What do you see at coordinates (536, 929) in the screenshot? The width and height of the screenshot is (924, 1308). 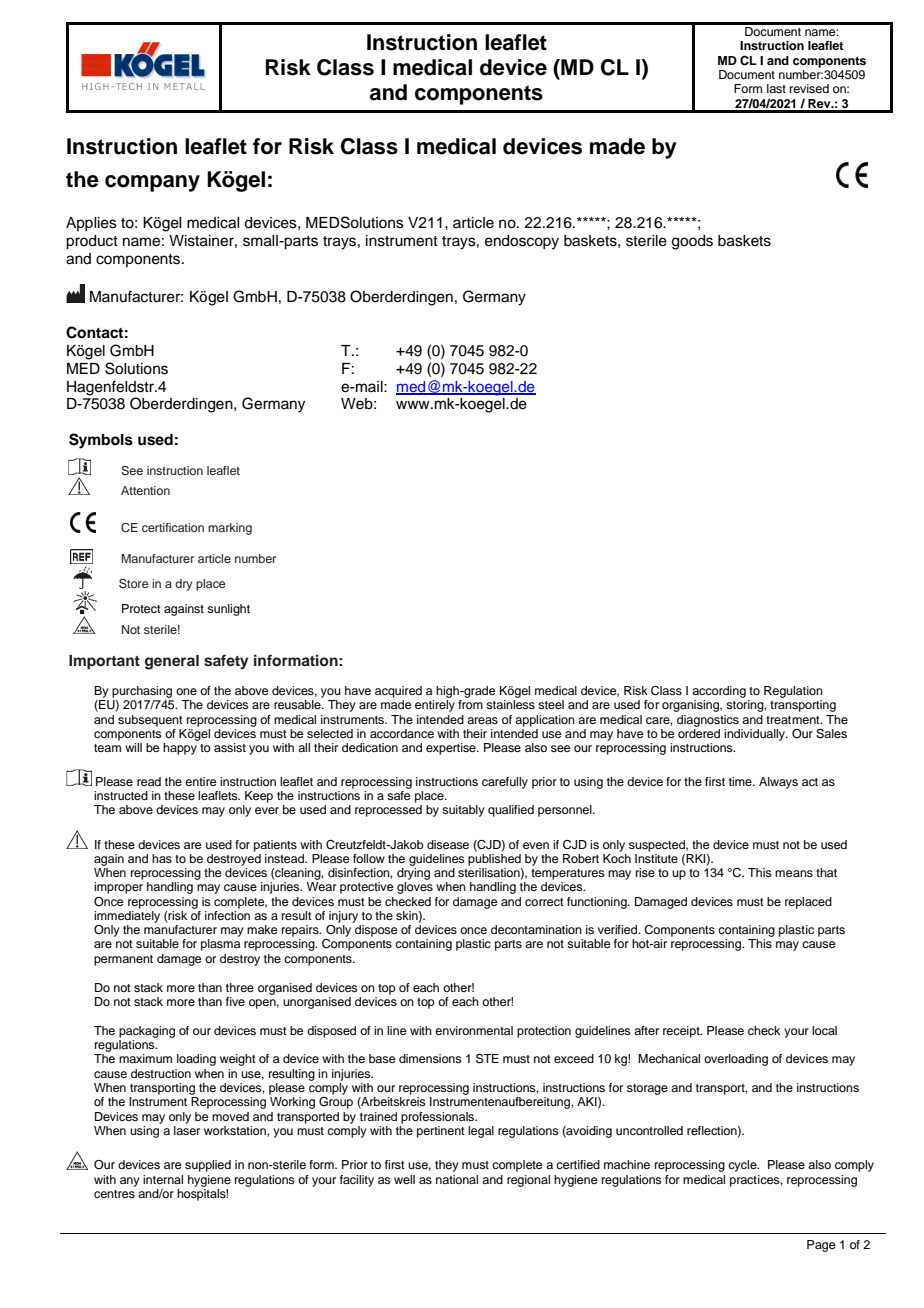 I see `decontamination` at bounding box center [536, 929].
